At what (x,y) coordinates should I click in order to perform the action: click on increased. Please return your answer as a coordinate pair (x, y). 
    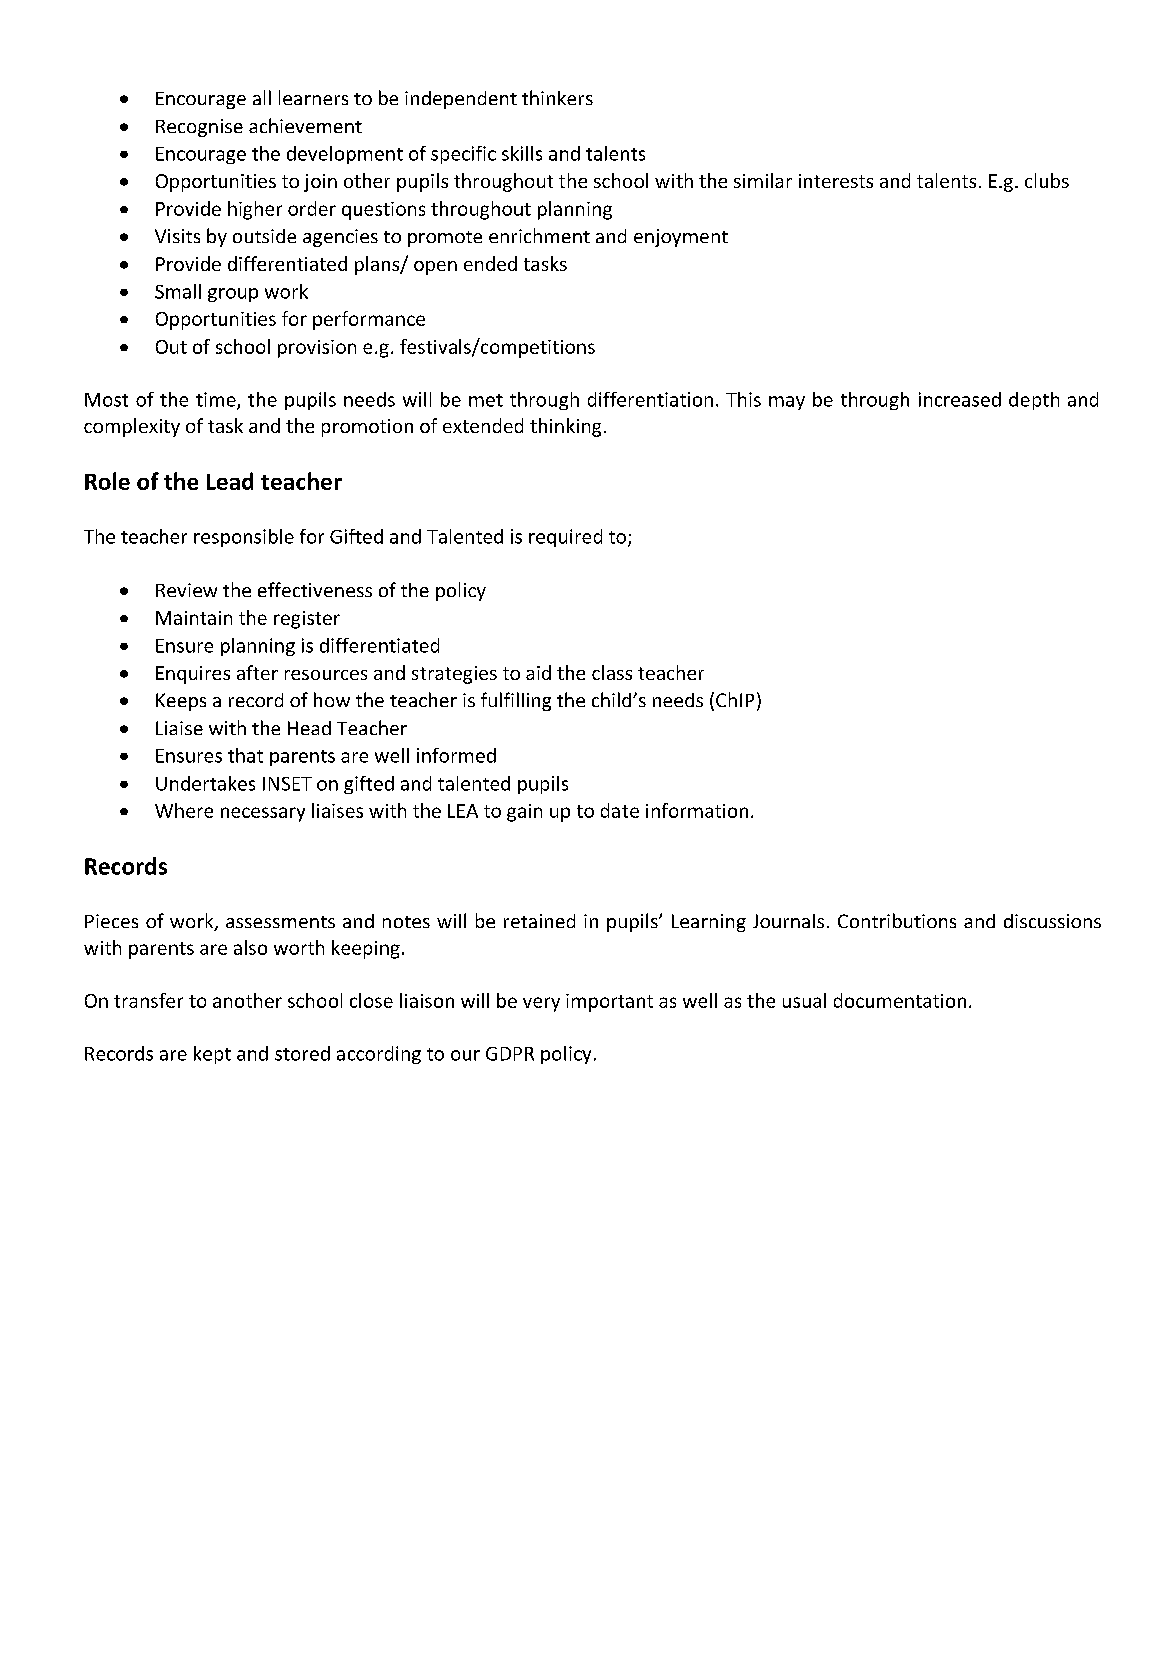
    Looking at the image, I should click on (960, 399).
